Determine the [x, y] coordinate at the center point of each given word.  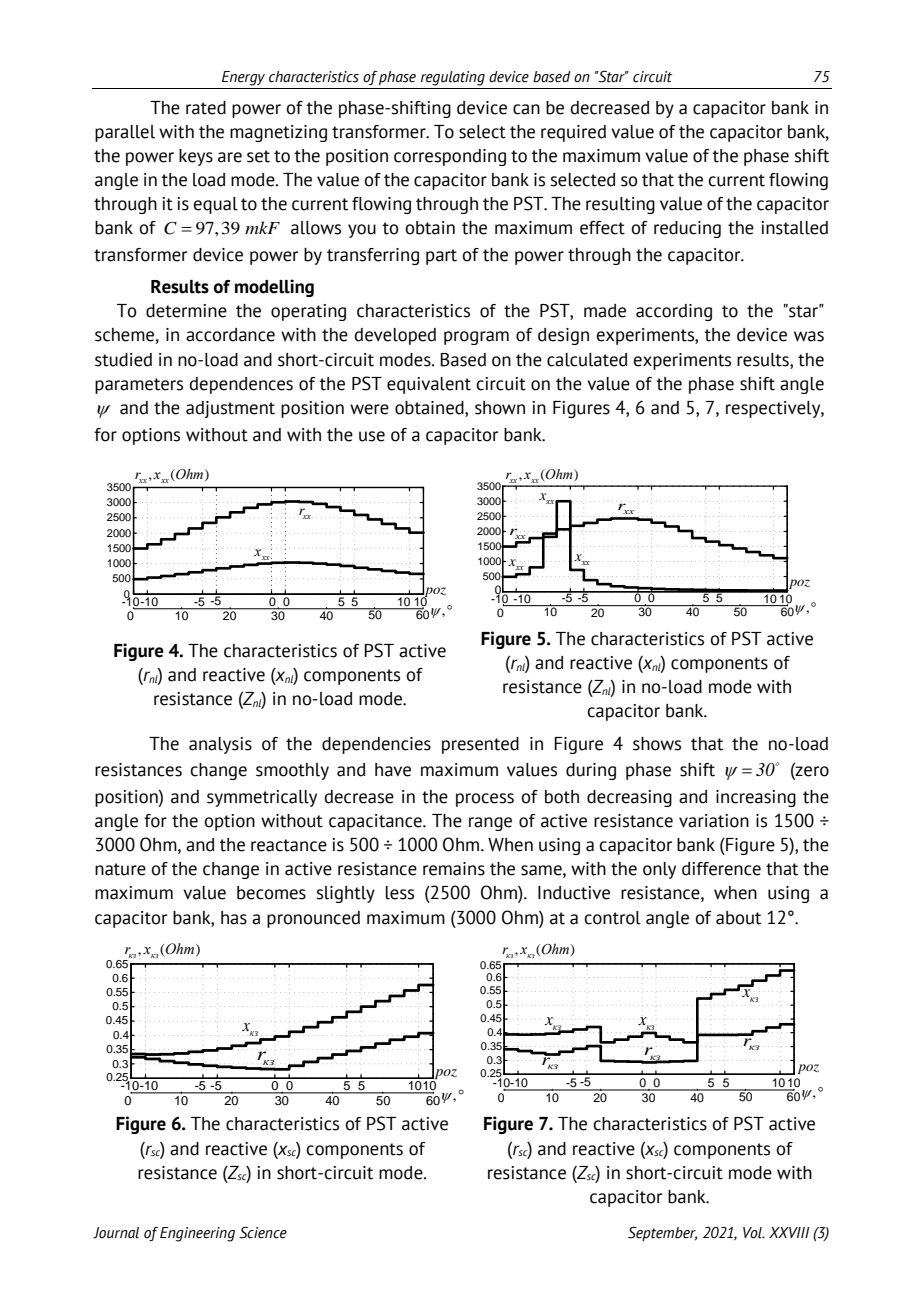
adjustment [230, 409]
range [490, 824]
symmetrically [262, 798]
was [809, 336]
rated [206, 108]
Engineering [197, 1234]
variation [714, 821]
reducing [687, 229]
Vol [753, 1233]
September [662, 1234]
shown [500, 408]
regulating [453, 78]
